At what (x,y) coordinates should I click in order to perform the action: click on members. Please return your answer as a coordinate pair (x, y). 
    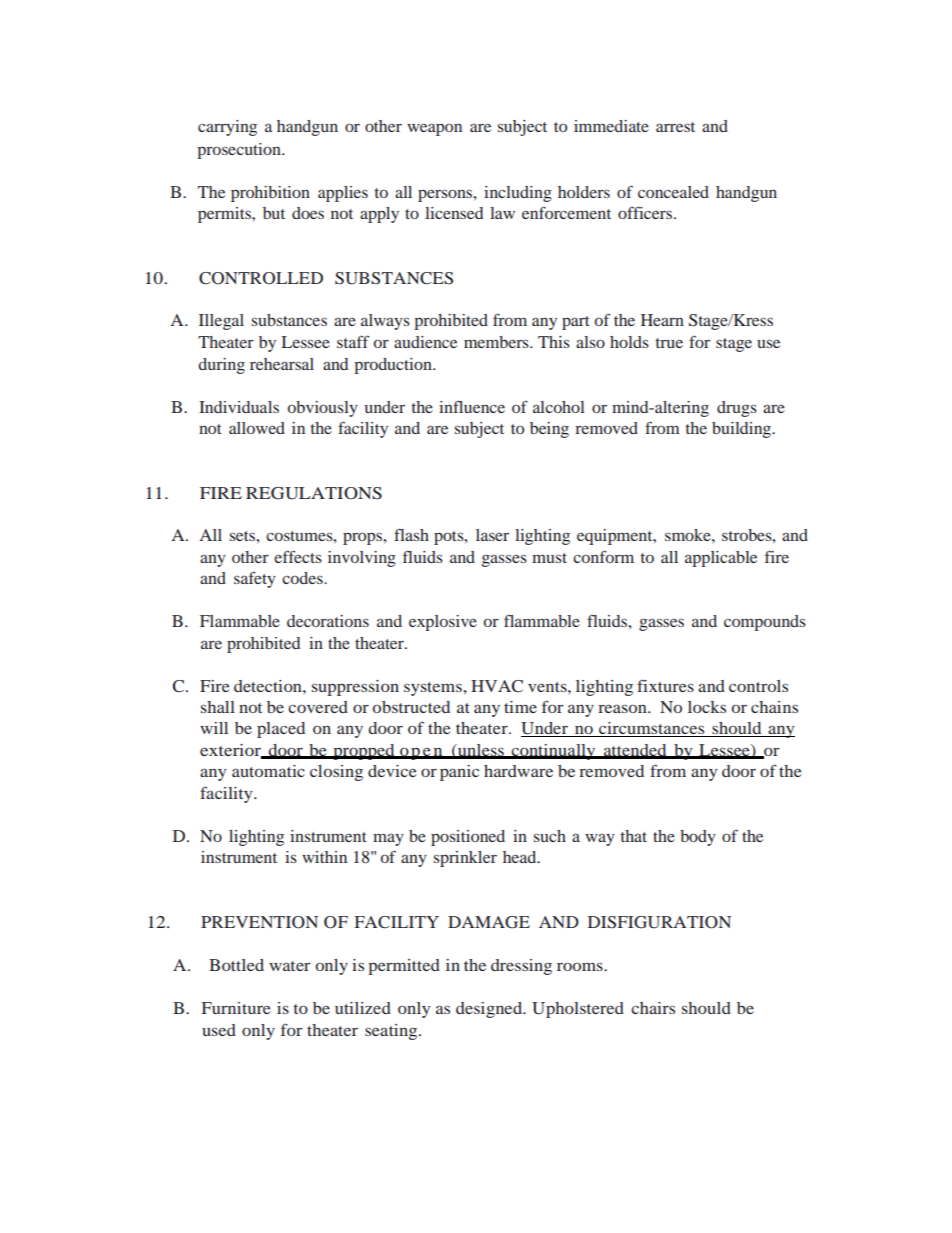
    Looking at the image, I should click on (497, 342).
